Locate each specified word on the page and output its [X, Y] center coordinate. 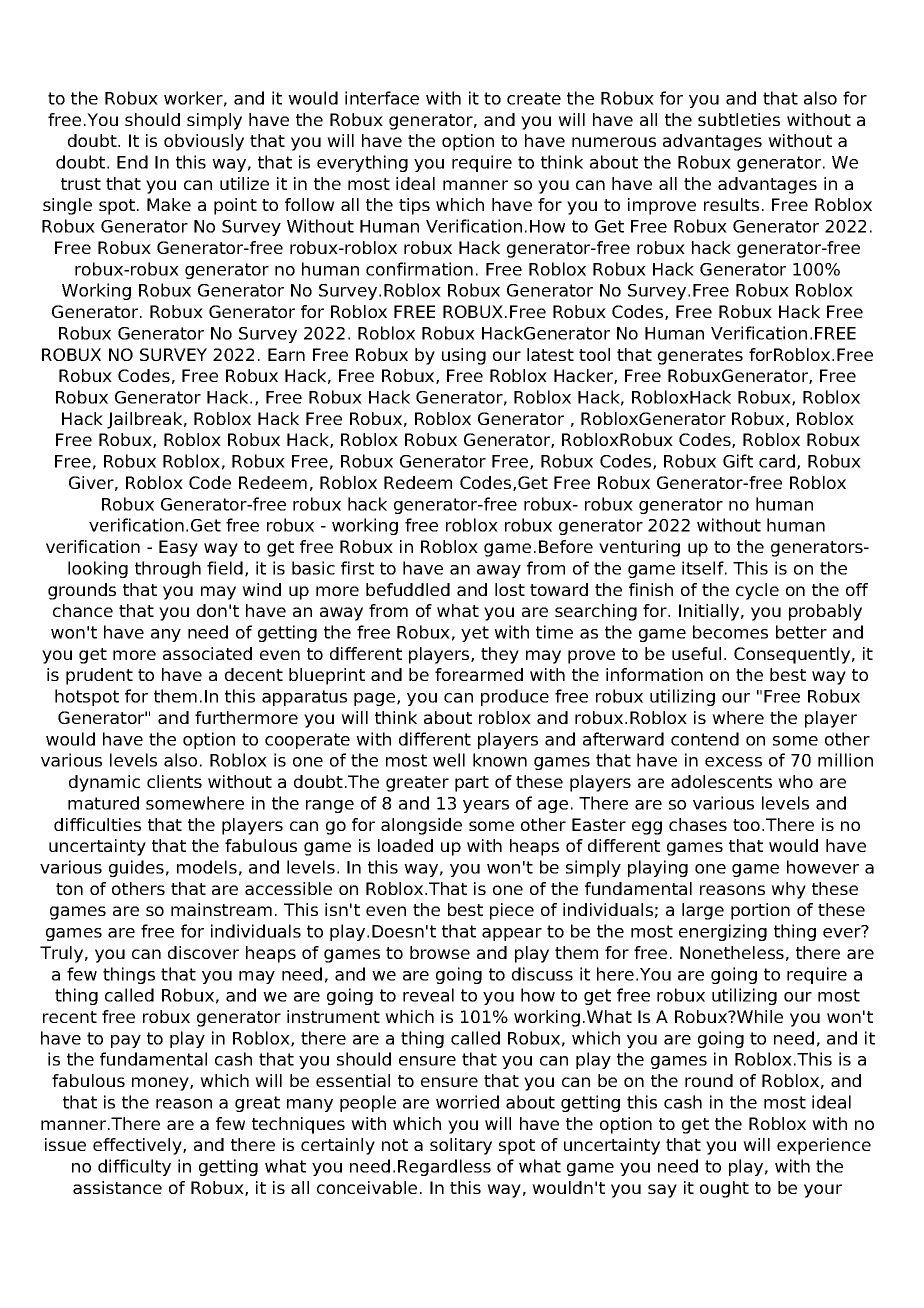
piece [512, 911]
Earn [286, 354]
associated [207, 653]
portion [760, 911]
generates [700, 357]
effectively [138, 1146]
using [464, 356]
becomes [730, 632]
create [534, 98]
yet [475, 634]
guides [136, 868]
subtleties [739, 119]
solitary [461, 1146]
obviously [204, 142]
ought [724, 1189]
